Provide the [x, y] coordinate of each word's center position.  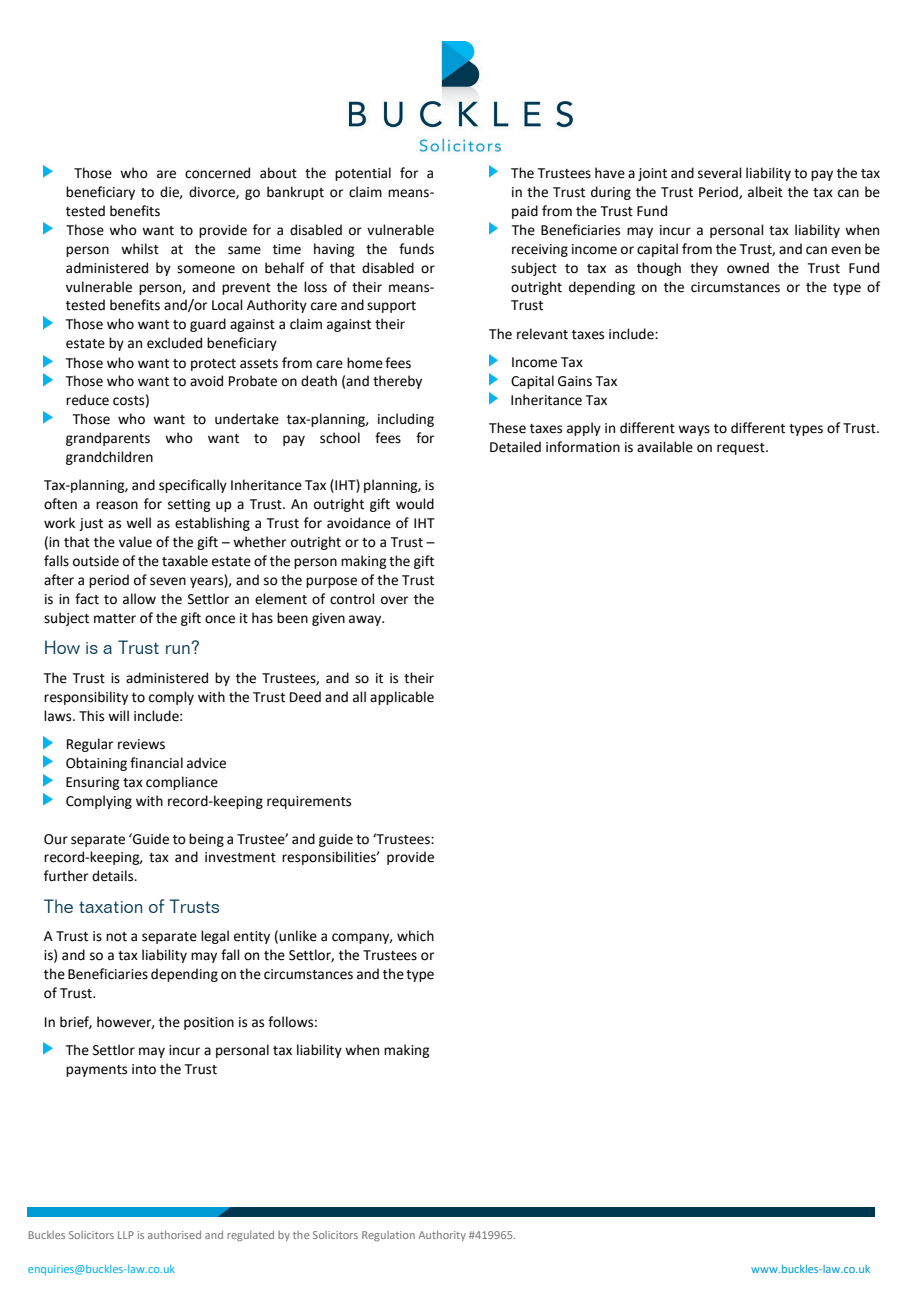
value [135, 542]
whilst [140, 249]
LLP [126, 1235]
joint [652, 174]
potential [363, 174]
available [665, 447]
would [415, 504]
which [415, 936]
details [114, 876]
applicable [402, 698]
